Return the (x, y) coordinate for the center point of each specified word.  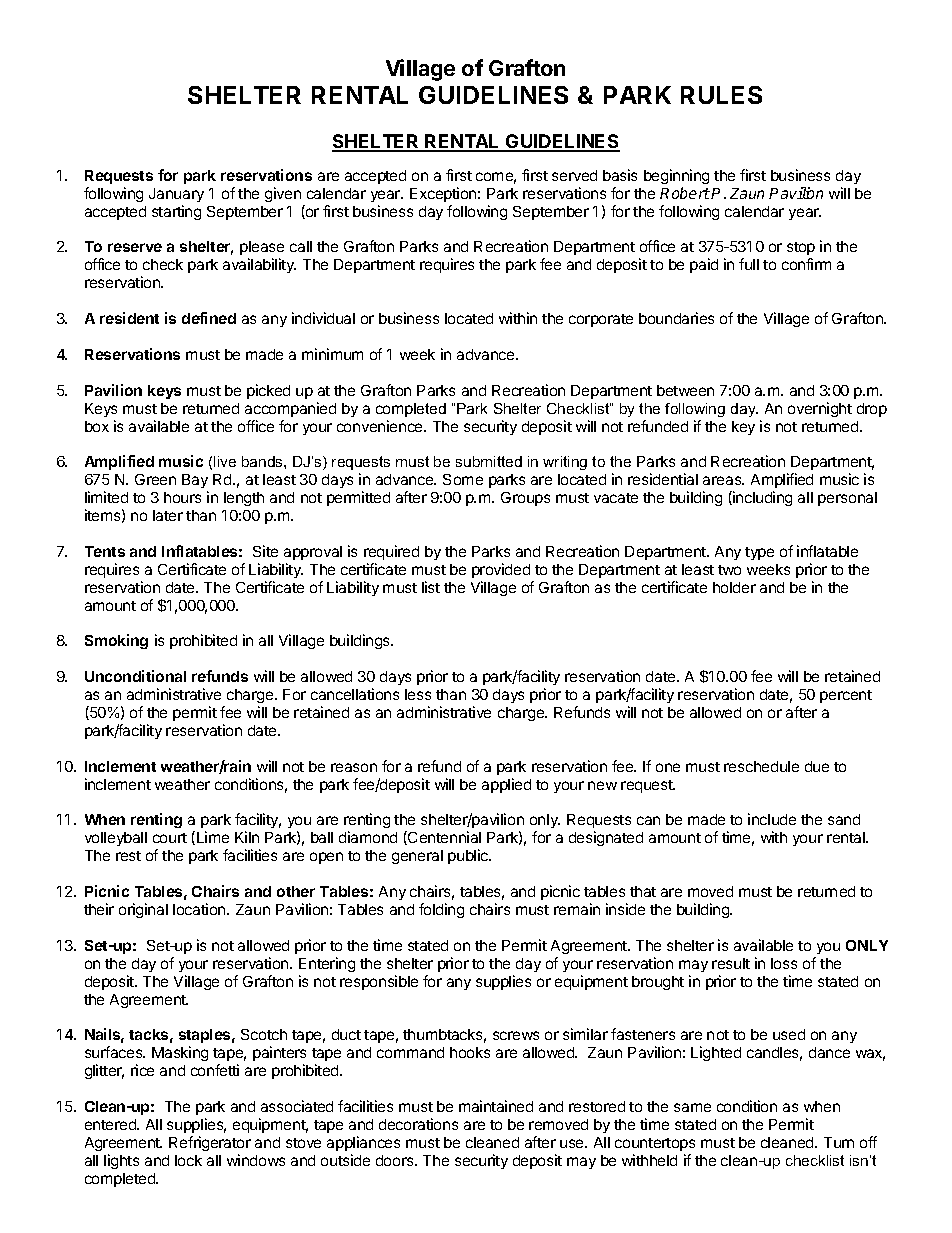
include (772, 819)
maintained (496, 1106)
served (574, 175)
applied (506, 785)
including (761, 498)
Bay (195, 483)
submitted (489, 461)
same (692, 1107)
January (176, 195)
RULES (721, 95)
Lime (213, 837)
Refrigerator (210, 1143)
